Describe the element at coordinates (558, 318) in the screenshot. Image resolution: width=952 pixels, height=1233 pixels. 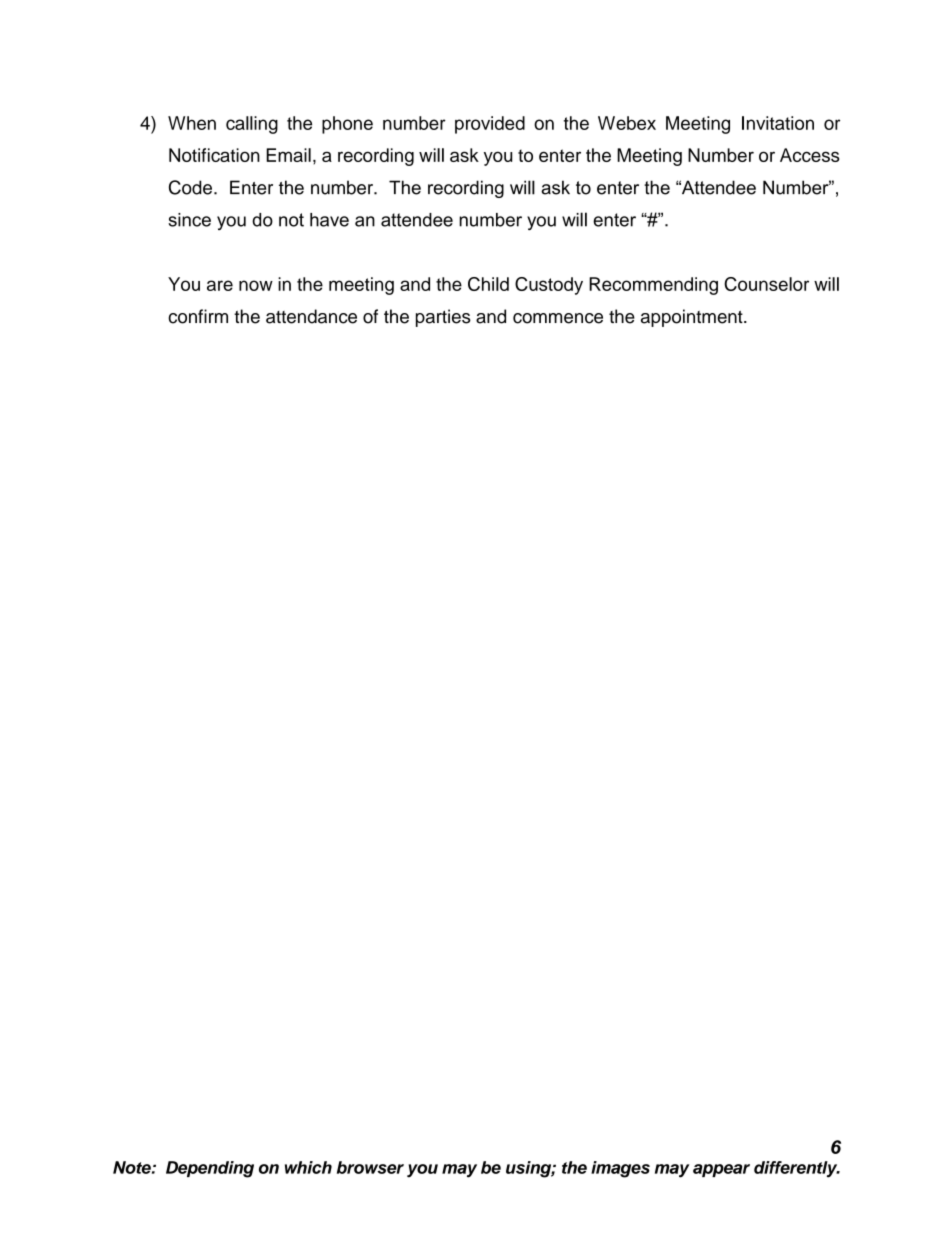
I see `commence` at that location.
